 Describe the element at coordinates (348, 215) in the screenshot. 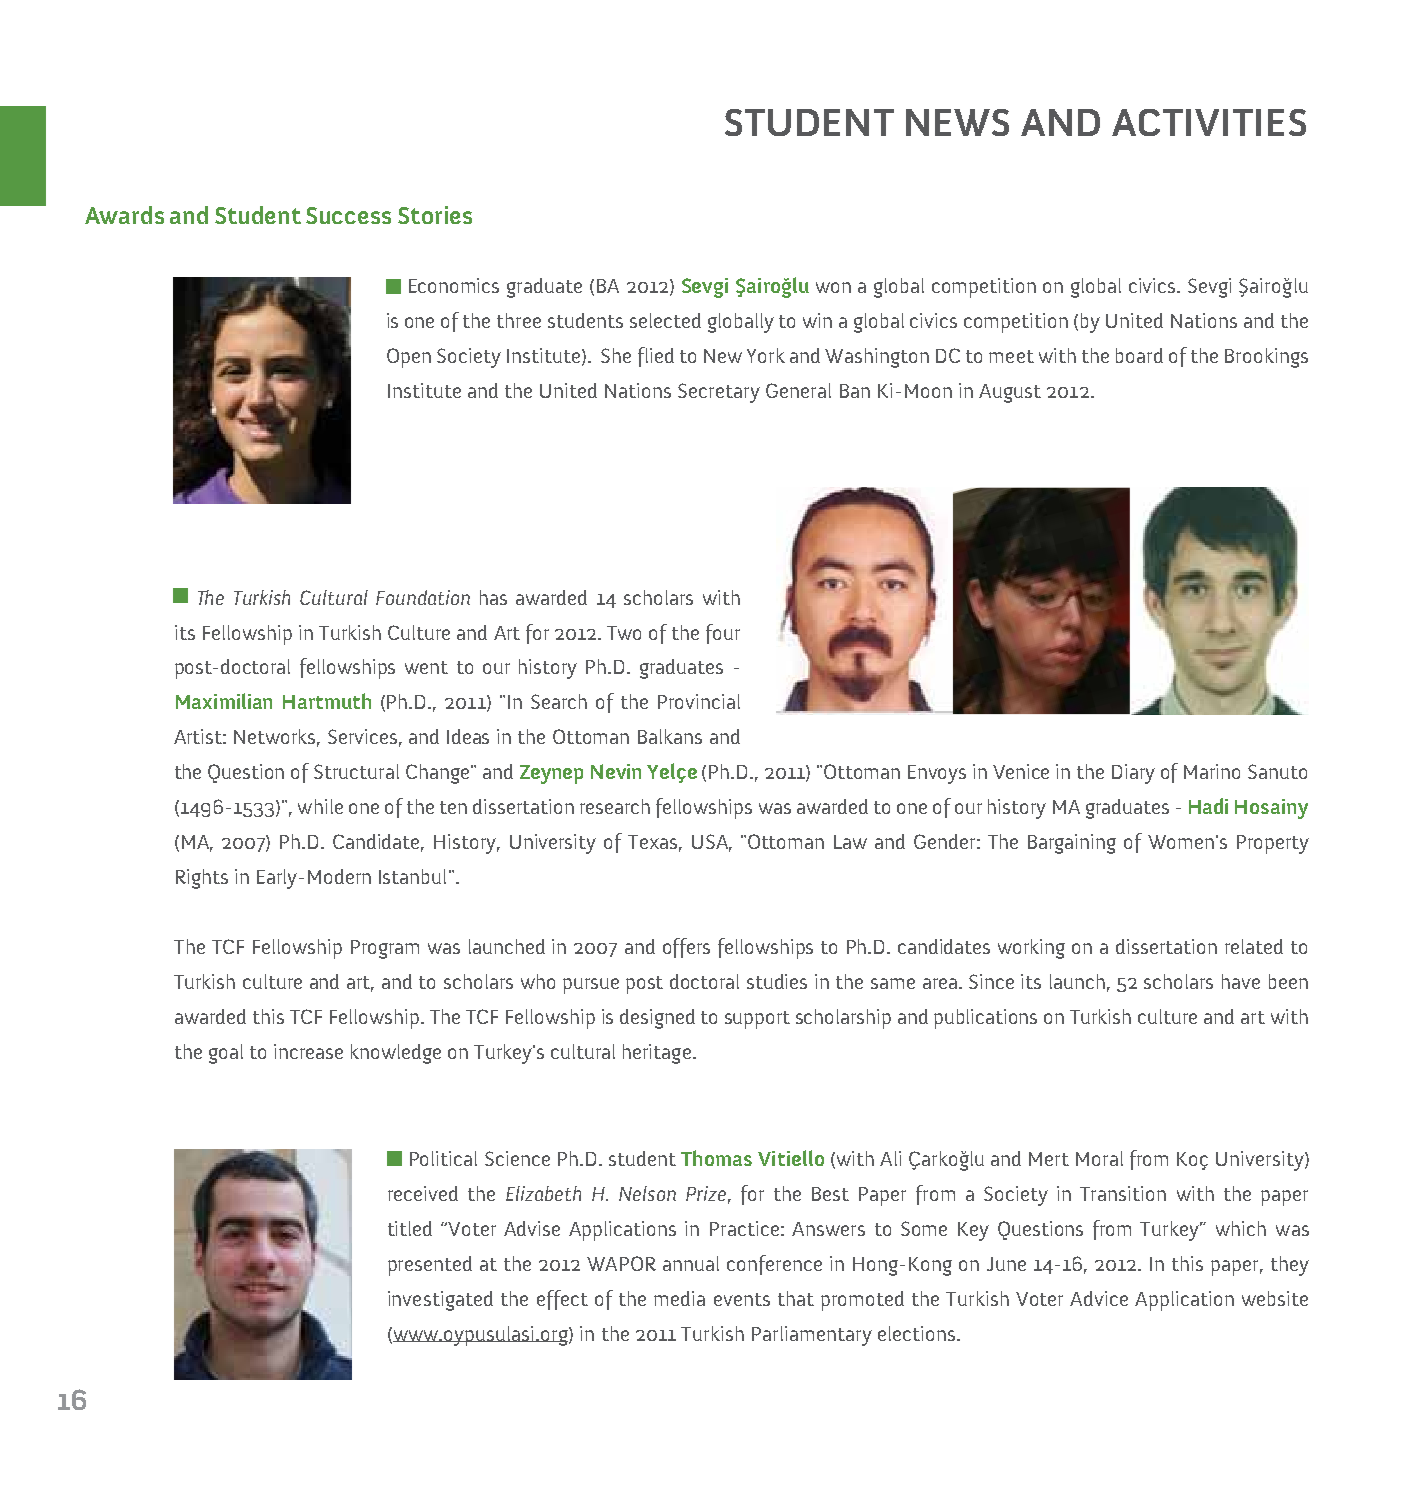

I see `Success` at that location.
